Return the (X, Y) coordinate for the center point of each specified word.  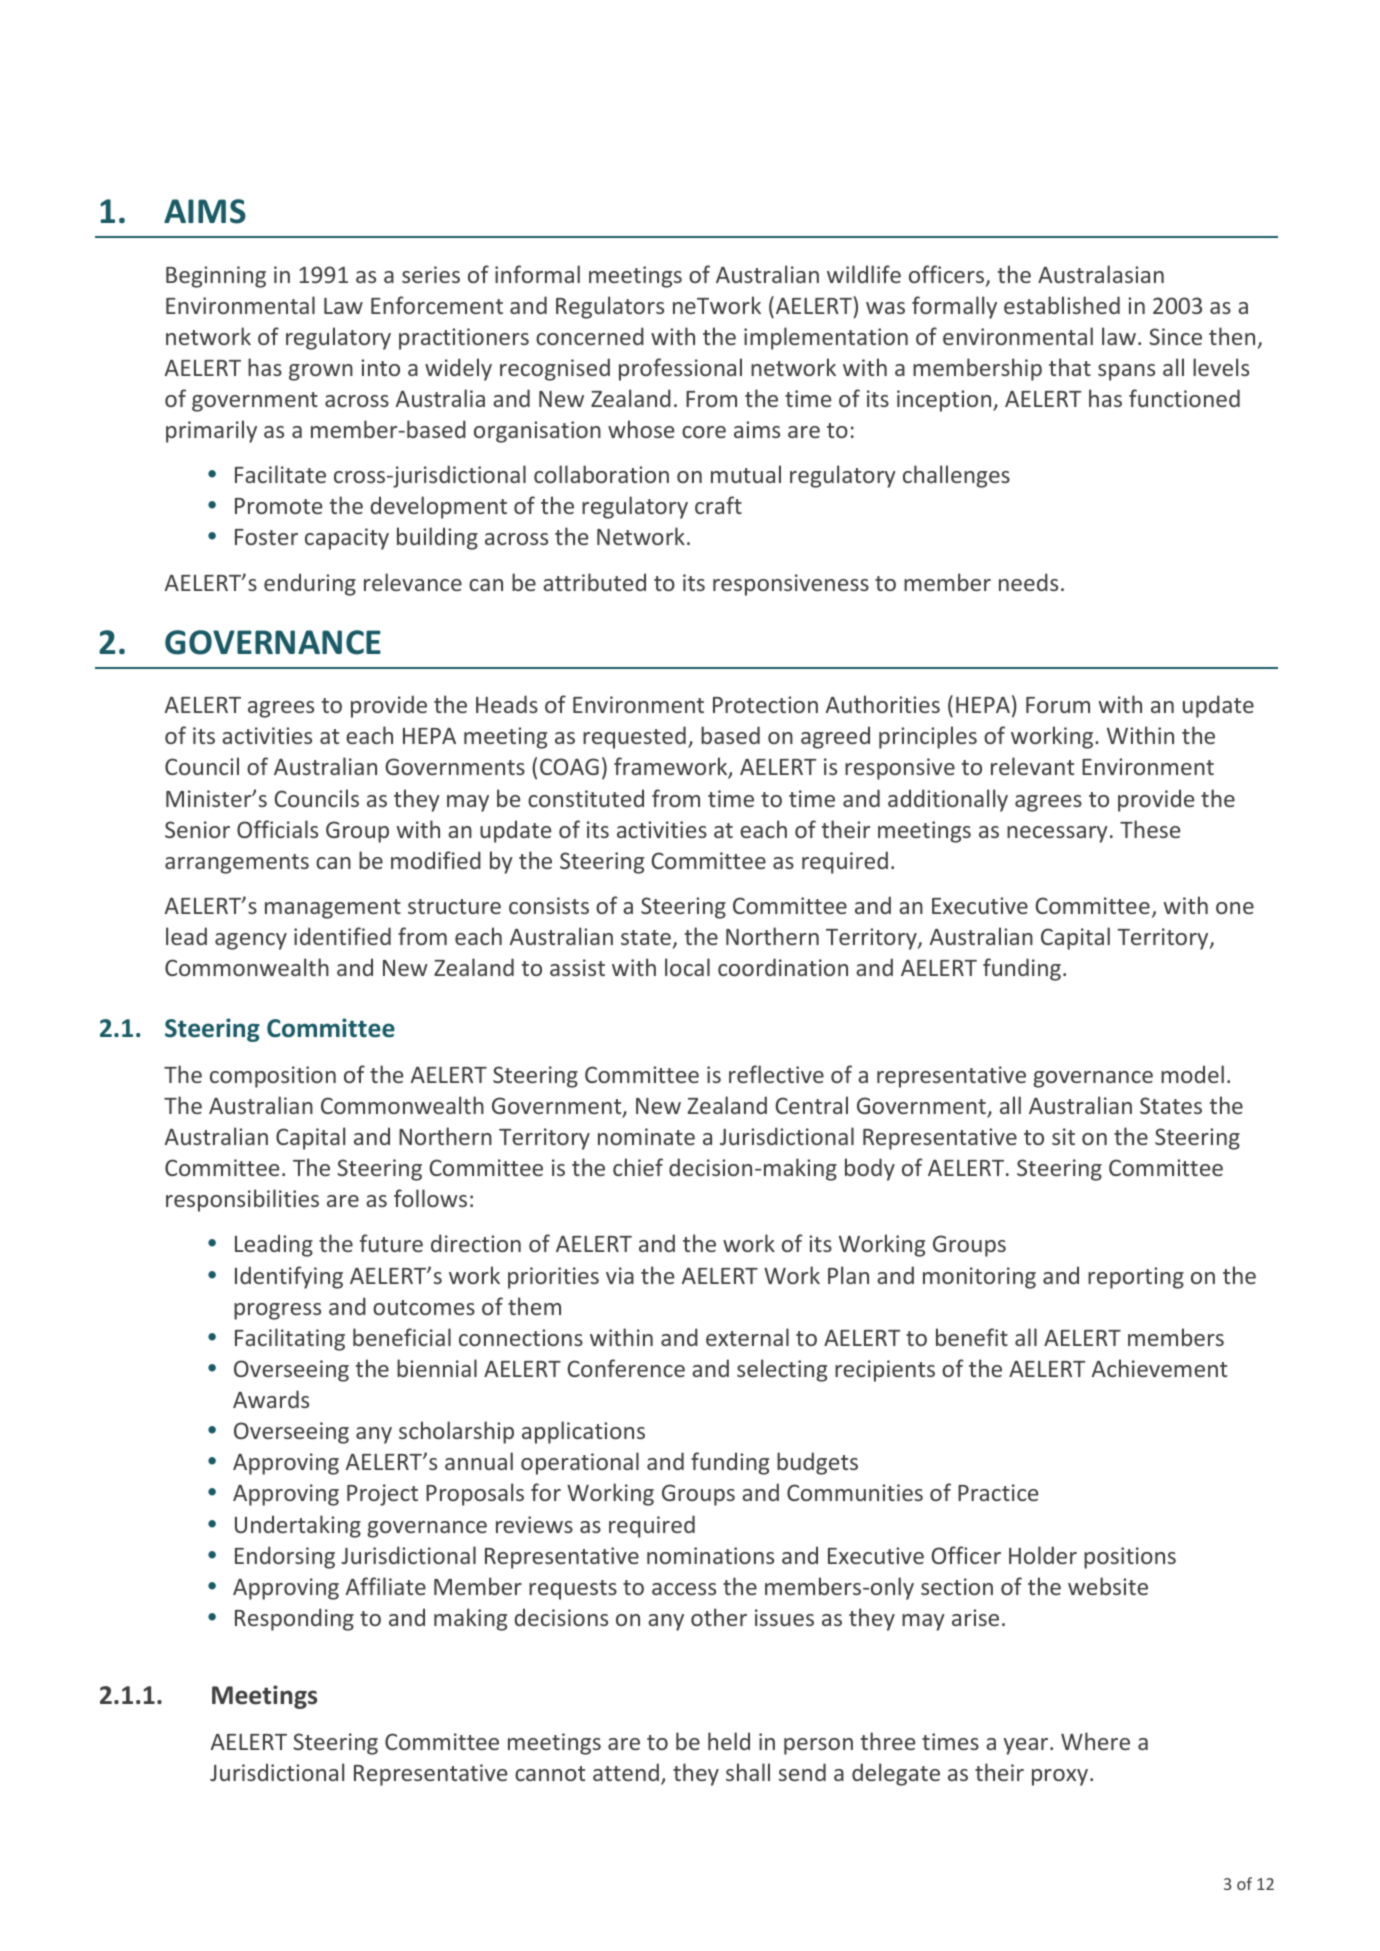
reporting (1136, 1278)
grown (321, 372)
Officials (277, 829)
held (729, 1741)
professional (680, 369)
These (1150, 829)
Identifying (289, 1277)
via (620, 1275)
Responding (294, 1619)
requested (634, 737)
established (1062, 305)
